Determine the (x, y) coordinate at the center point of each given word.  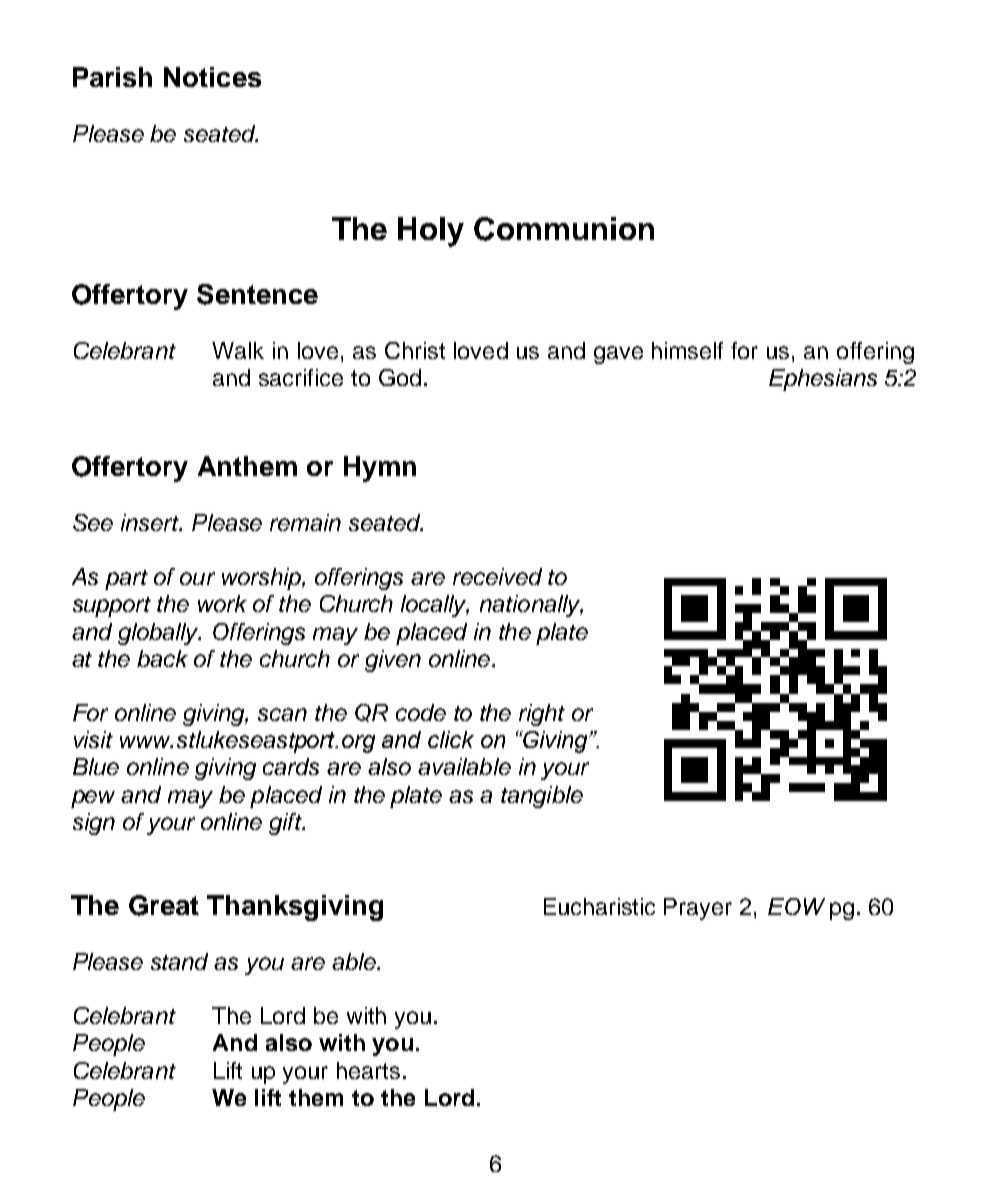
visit (93, 739)
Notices (212, 77)
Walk (238, 350)
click (451, 739)
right (542, 715)
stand (179, 961)
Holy (431, 232)
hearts (368, 1070)
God (400, 377)
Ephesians (823, 380)
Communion (564, 229)
